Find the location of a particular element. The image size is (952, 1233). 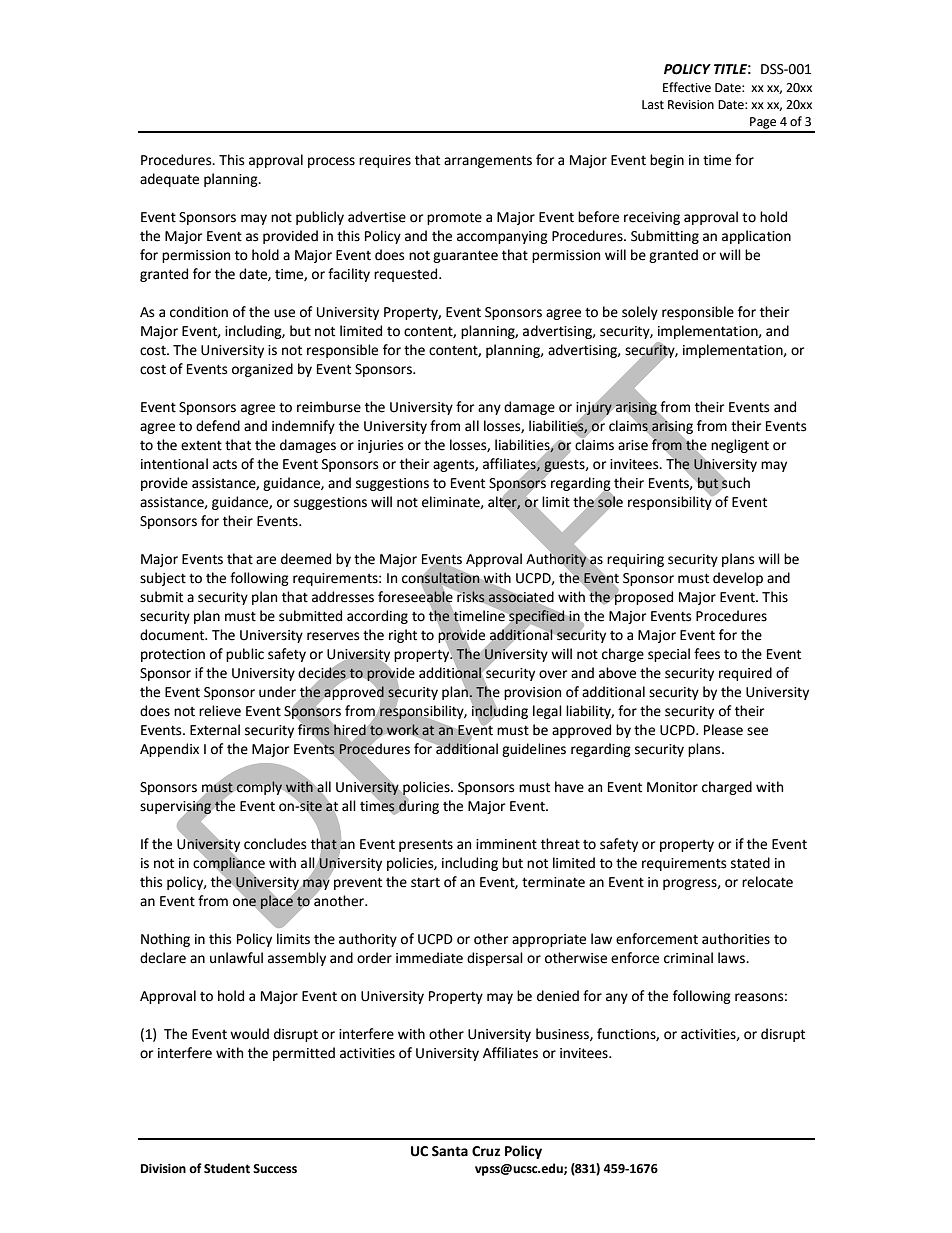

Revision is located at coordinates (691, 105).
